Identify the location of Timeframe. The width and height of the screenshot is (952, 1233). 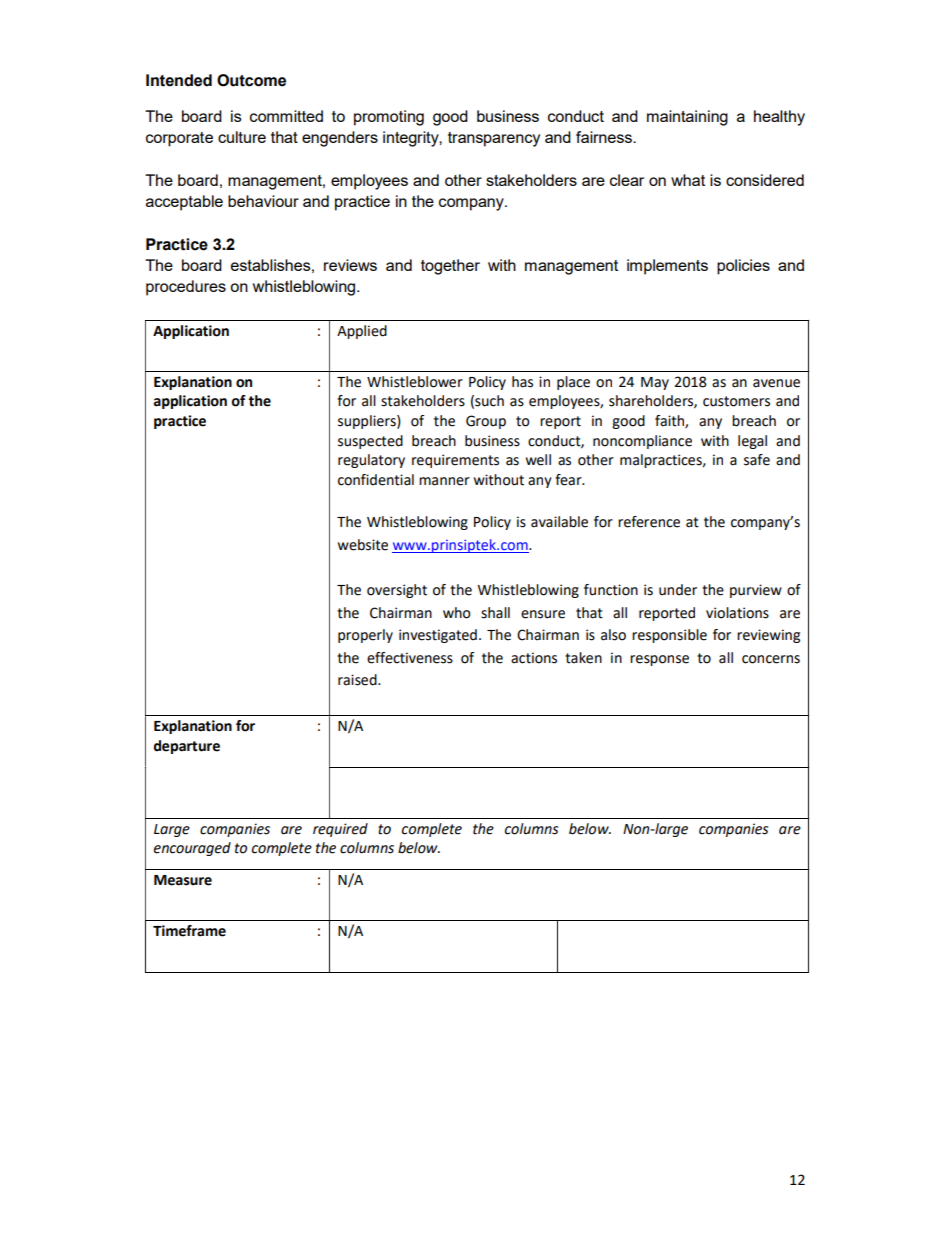
(189, 931).
